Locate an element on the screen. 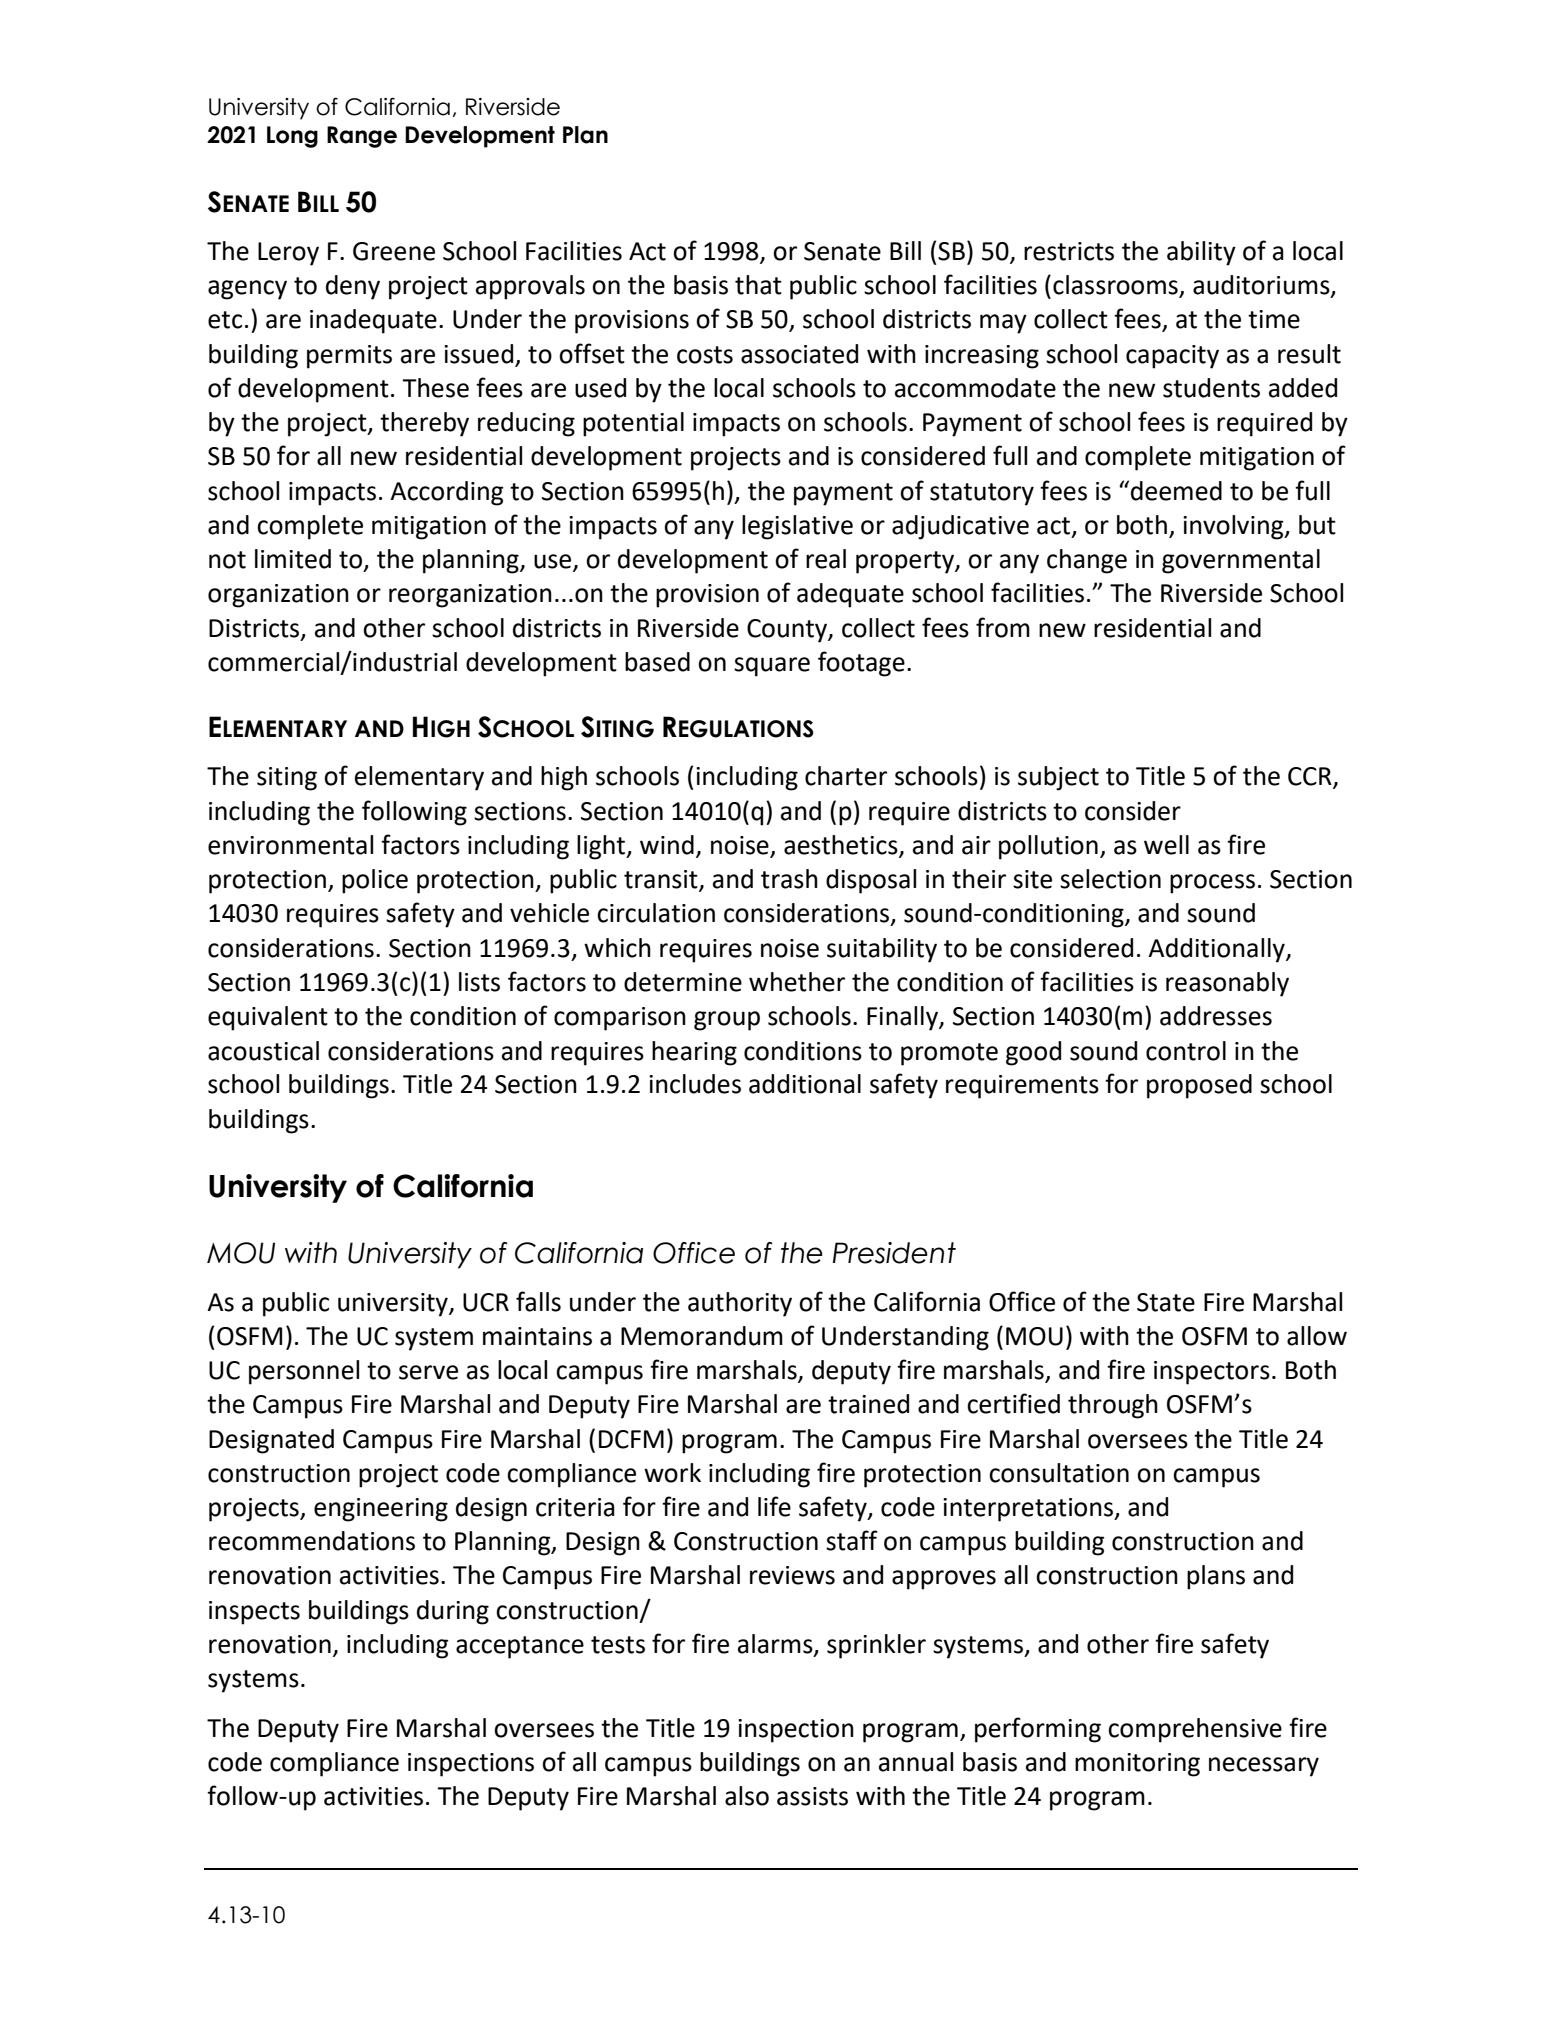 This screenshot has height=2020, width=1561. authority is located at coordinates (740, 1304).
